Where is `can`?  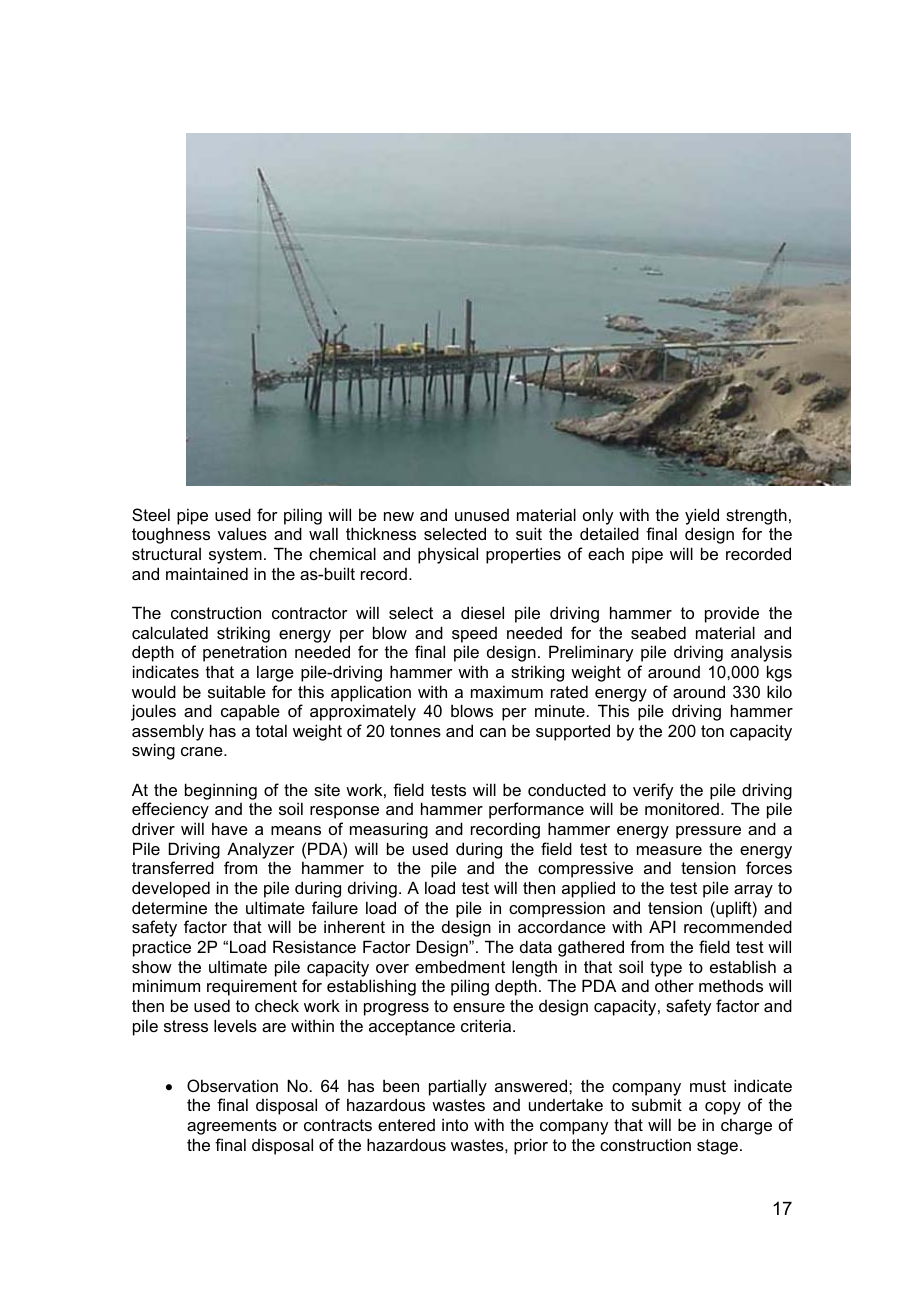 can is located at coordinates (493, 732).
